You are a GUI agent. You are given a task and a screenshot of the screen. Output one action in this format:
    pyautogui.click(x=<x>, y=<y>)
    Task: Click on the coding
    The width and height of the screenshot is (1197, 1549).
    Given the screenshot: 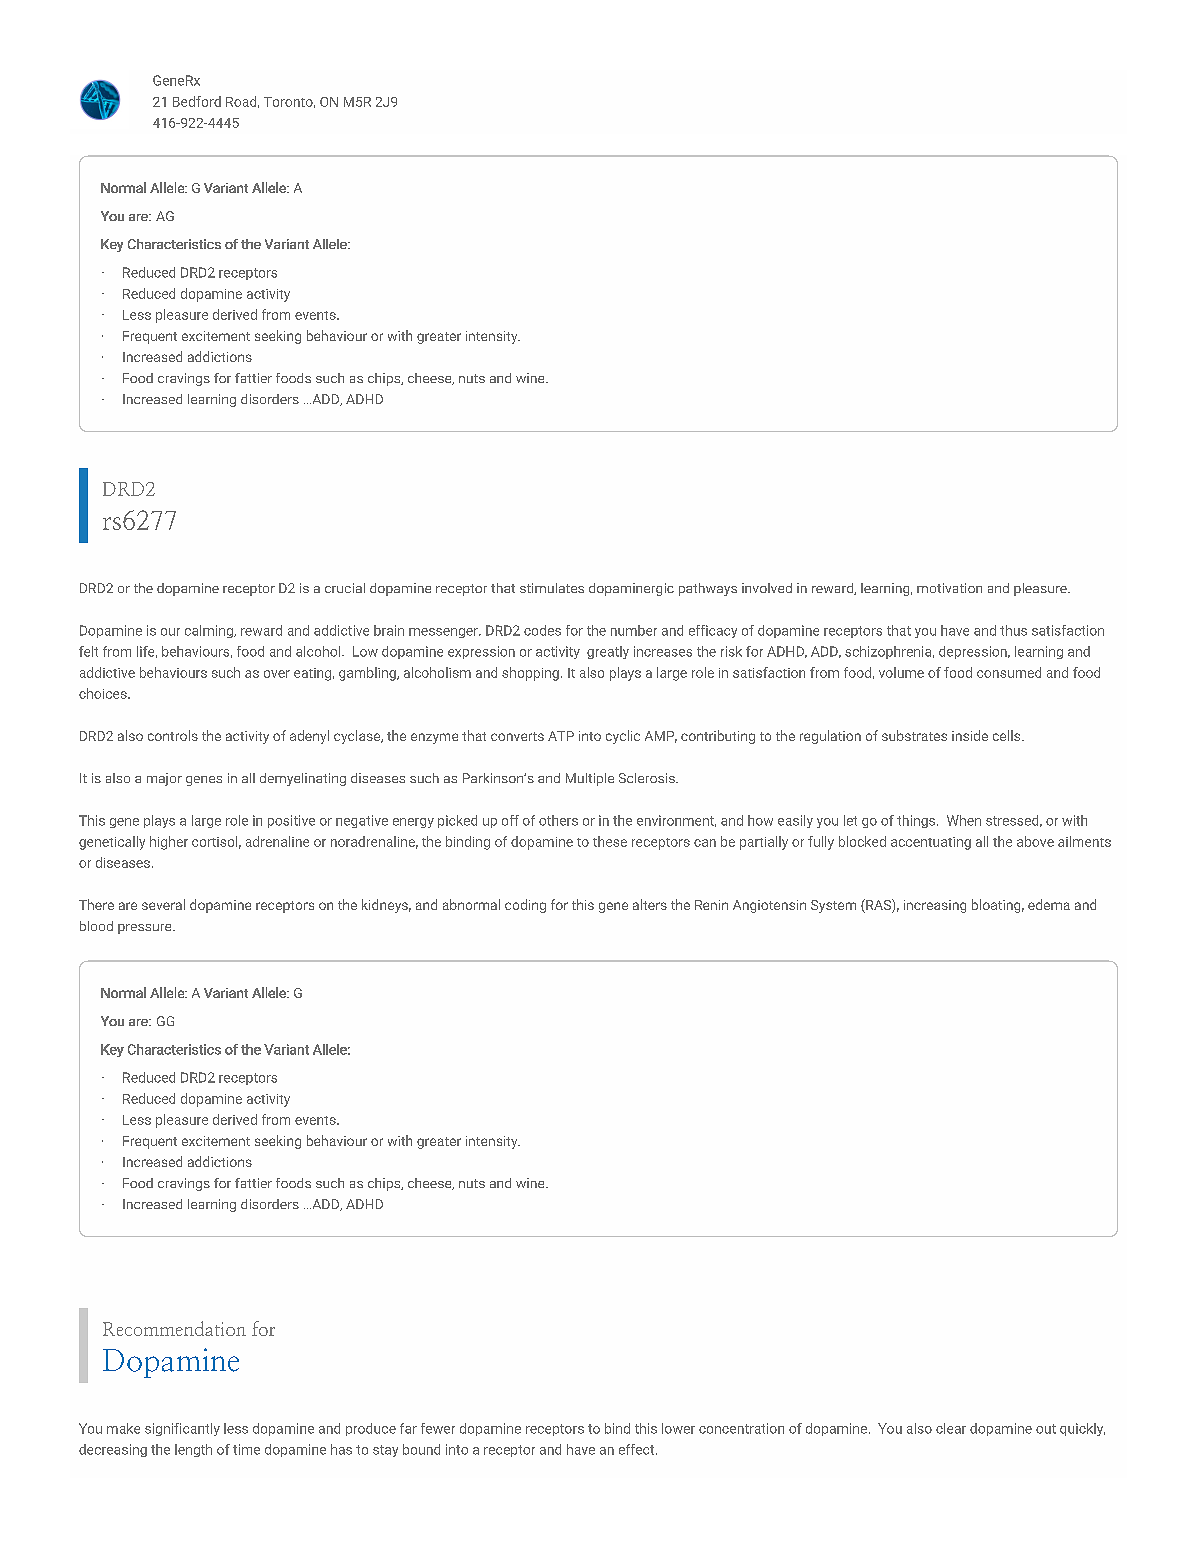 What is the action you would take?
    pyautogui.click(x=525, y=906)
